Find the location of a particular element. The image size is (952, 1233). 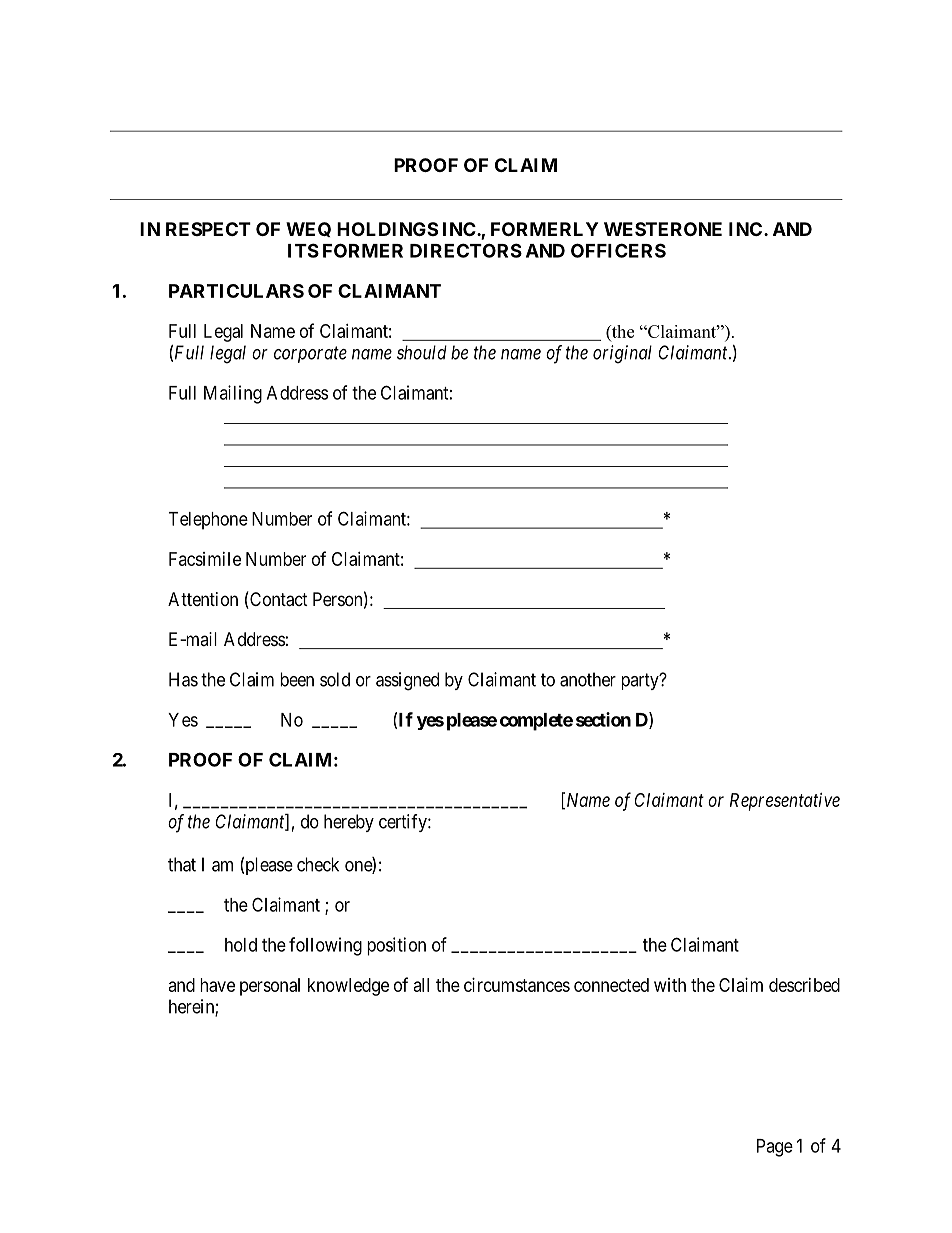

RESPECT is located at coordinates (208, 229).
